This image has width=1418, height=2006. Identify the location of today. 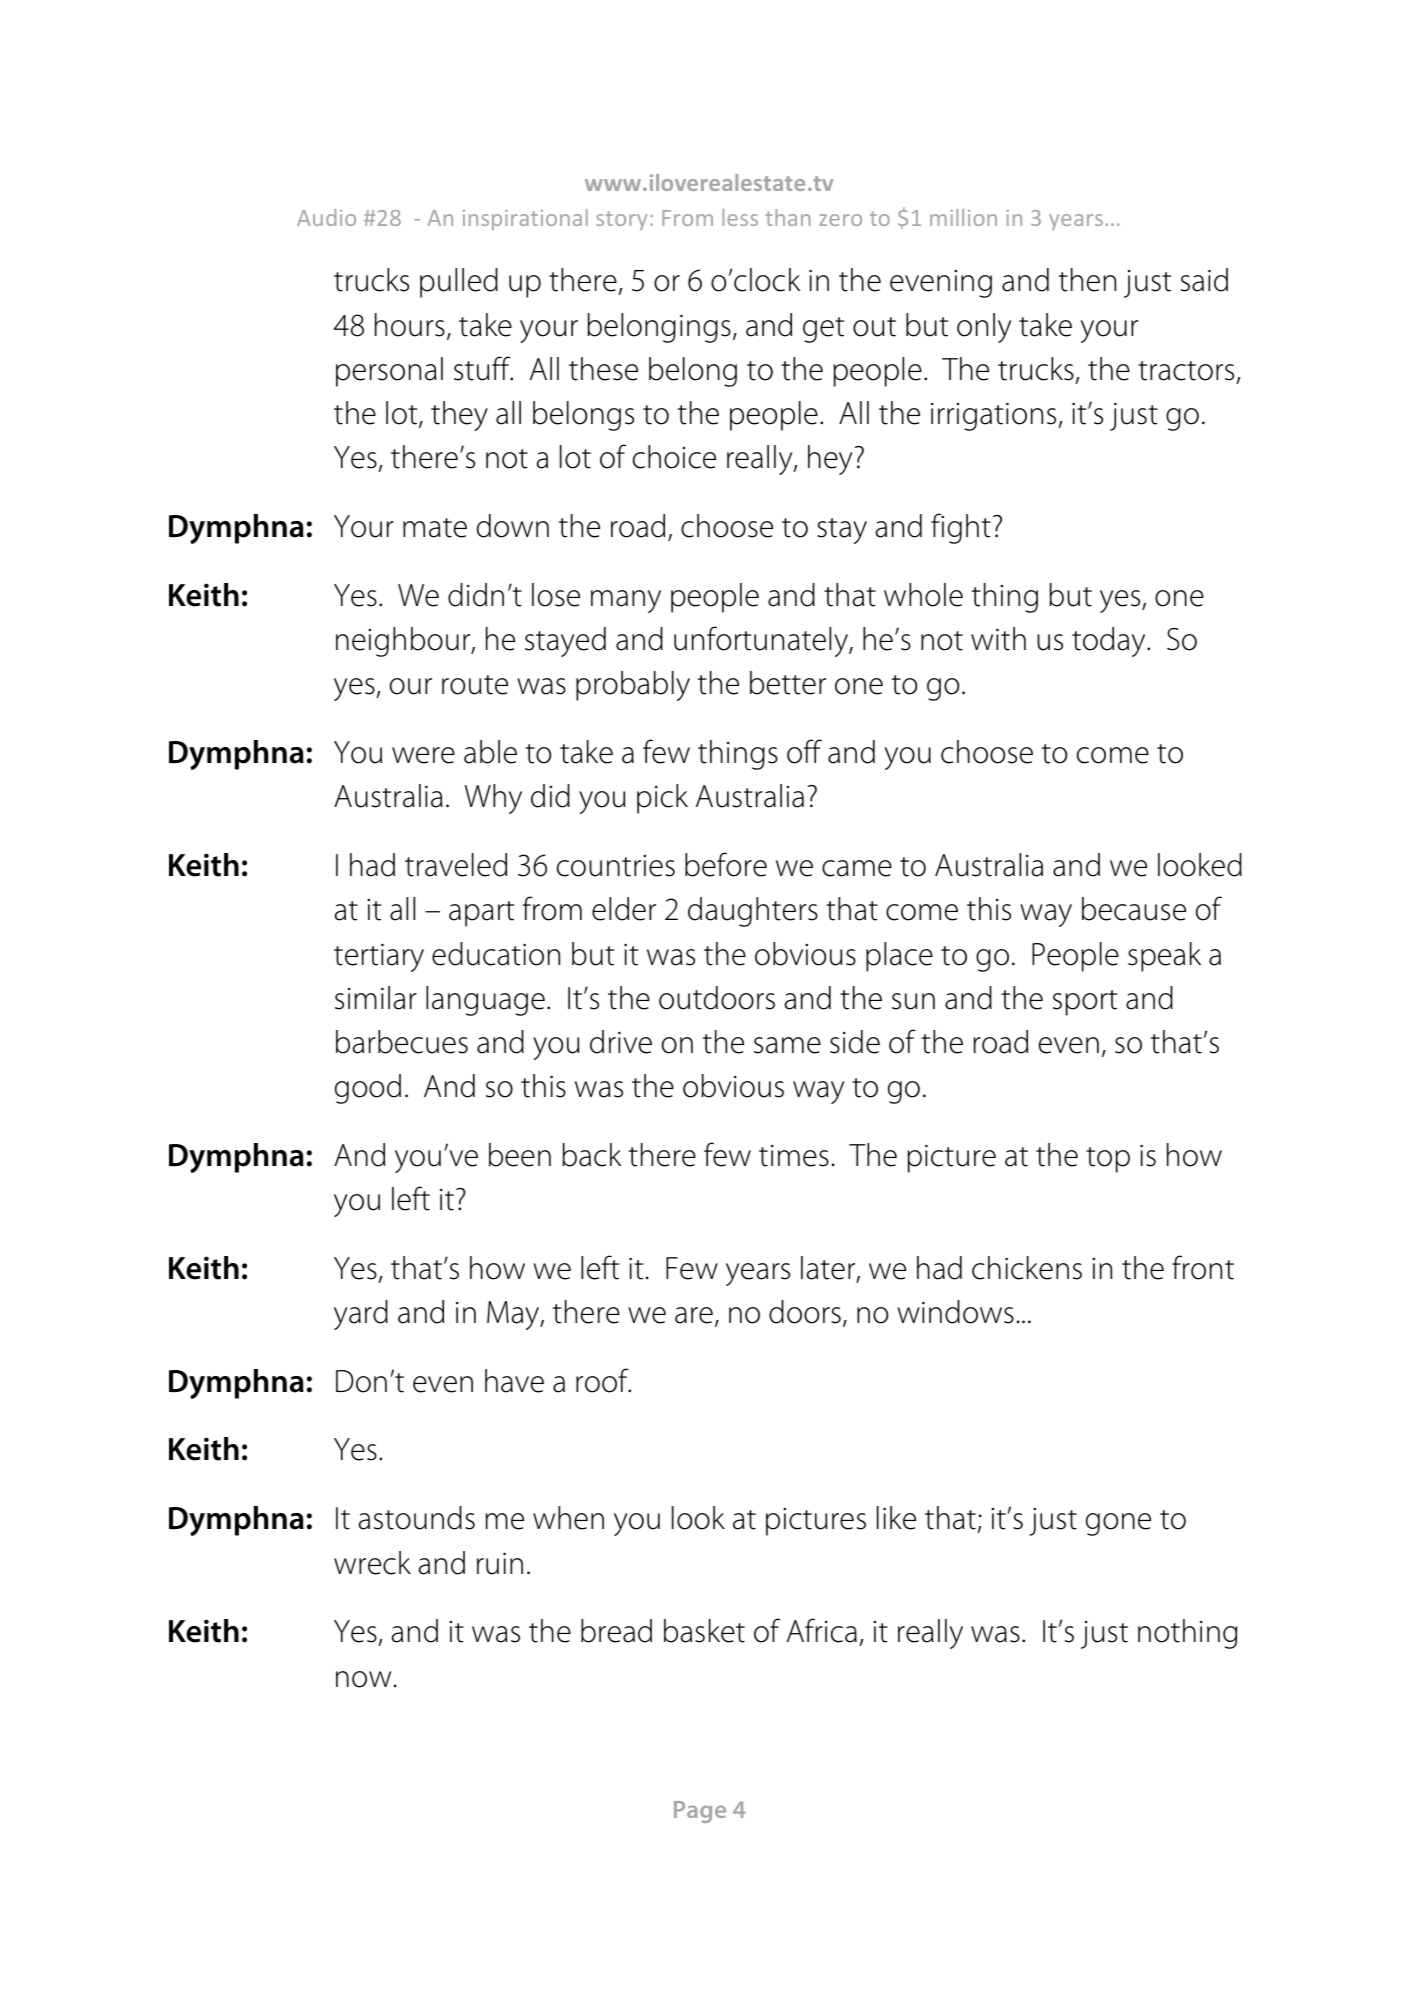
(1110, 642).
